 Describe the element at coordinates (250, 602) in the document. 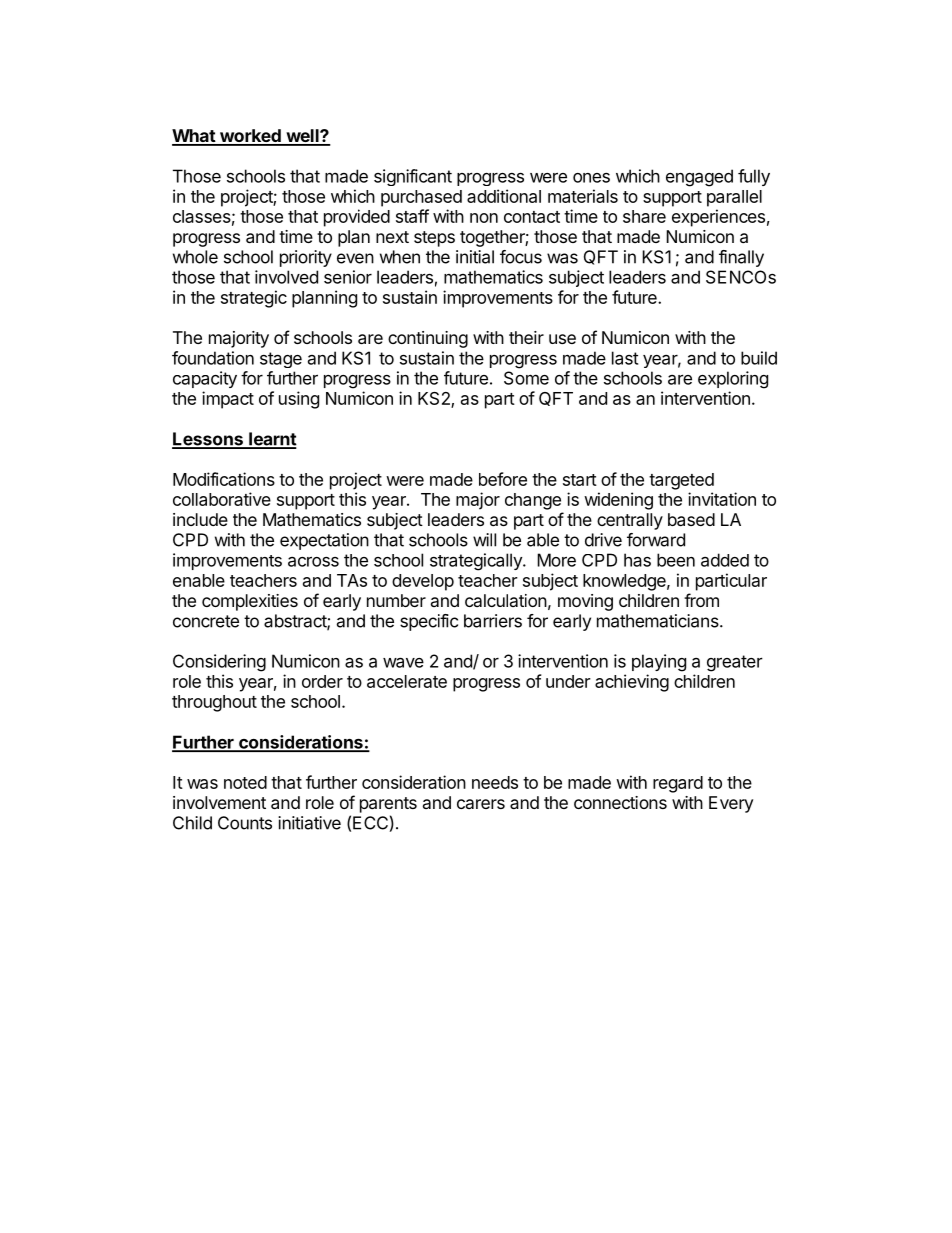

I see `complexities` at that location.
